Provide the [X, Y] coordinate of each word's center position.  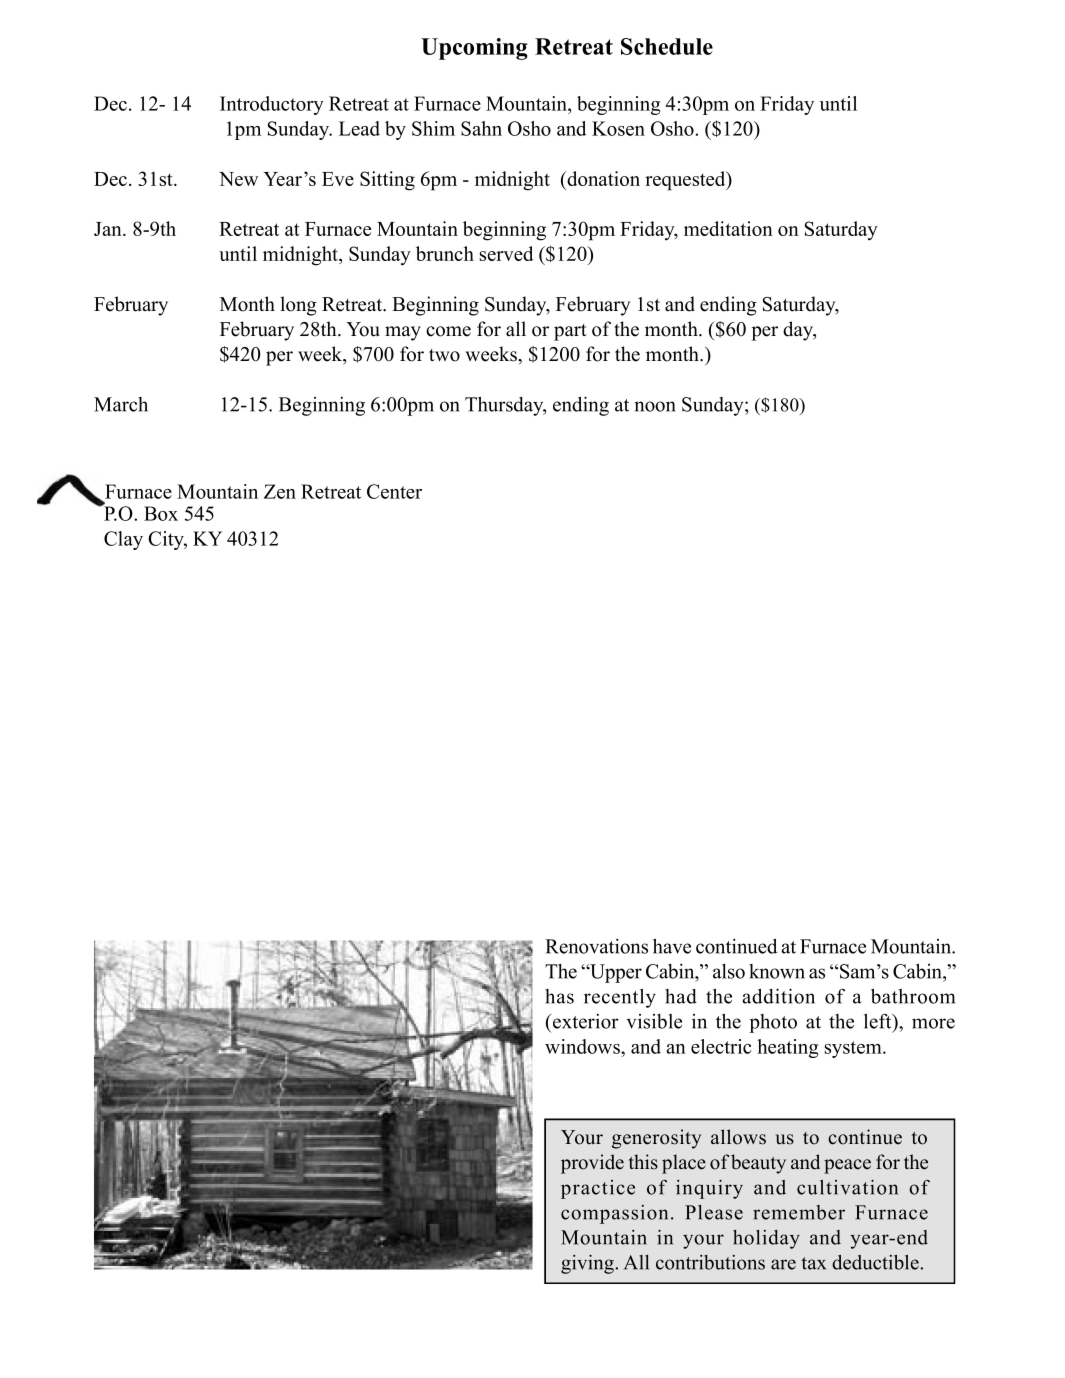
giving [588, 1264]
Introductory [272, 105]
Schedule [667, 46]
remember [799, 1212]
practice [598, 1189]
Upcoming [474, 49]
